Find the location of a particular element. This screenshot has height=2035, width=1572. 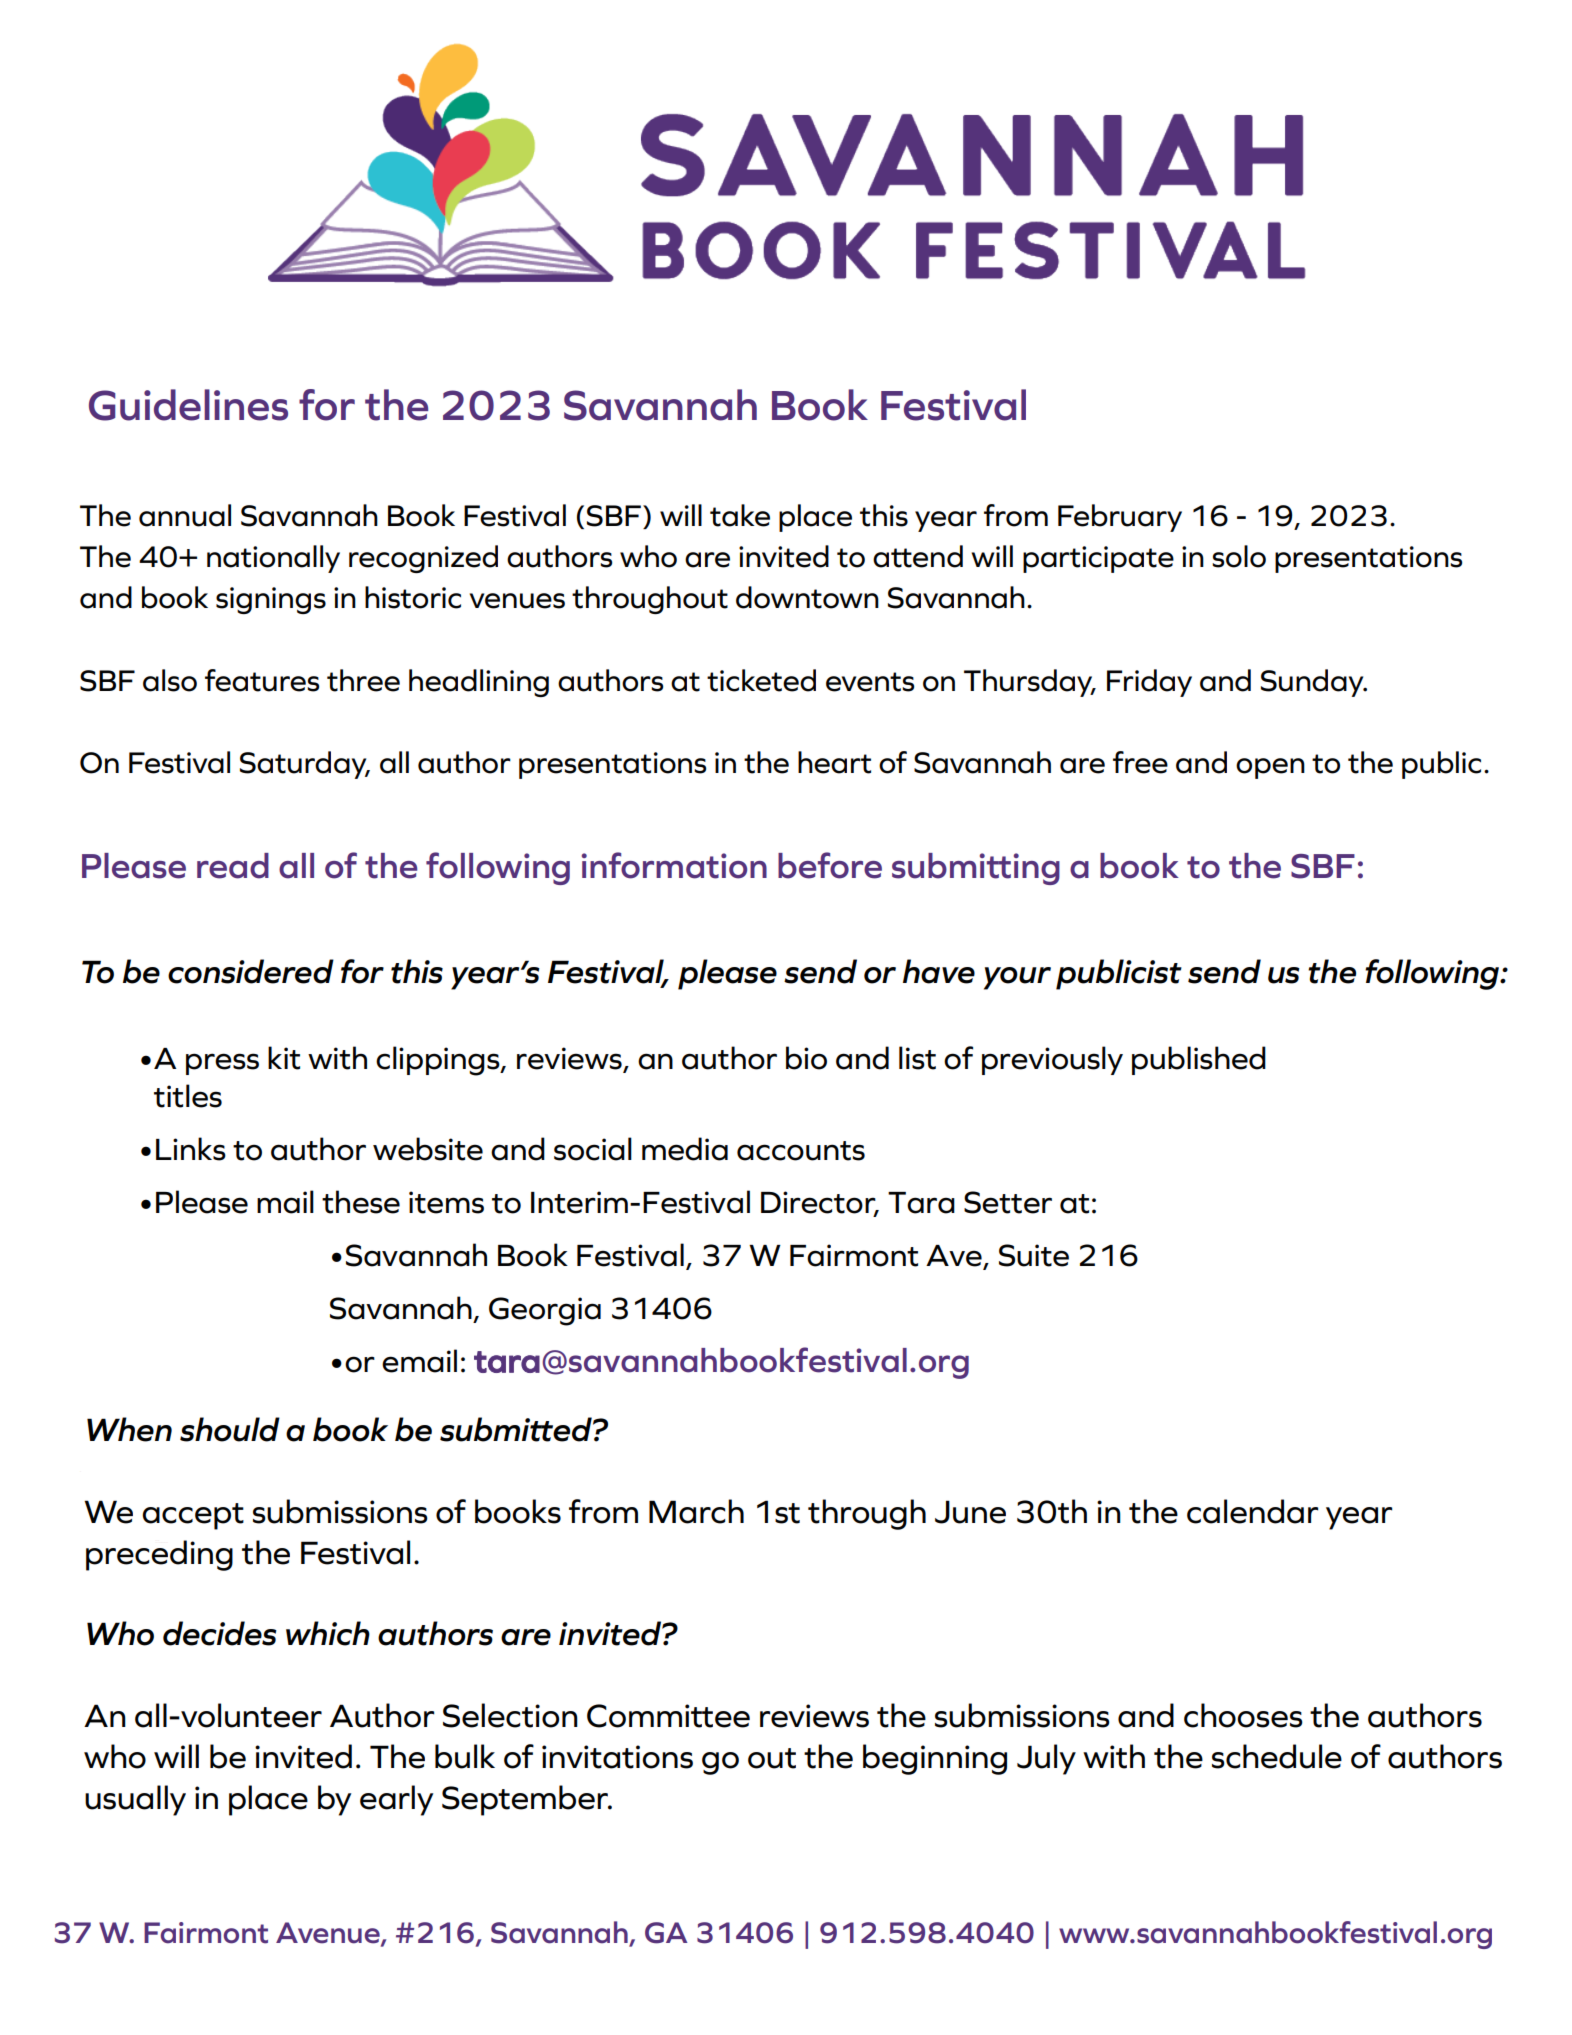

Guidelines is located at coordinates (188, 405).
